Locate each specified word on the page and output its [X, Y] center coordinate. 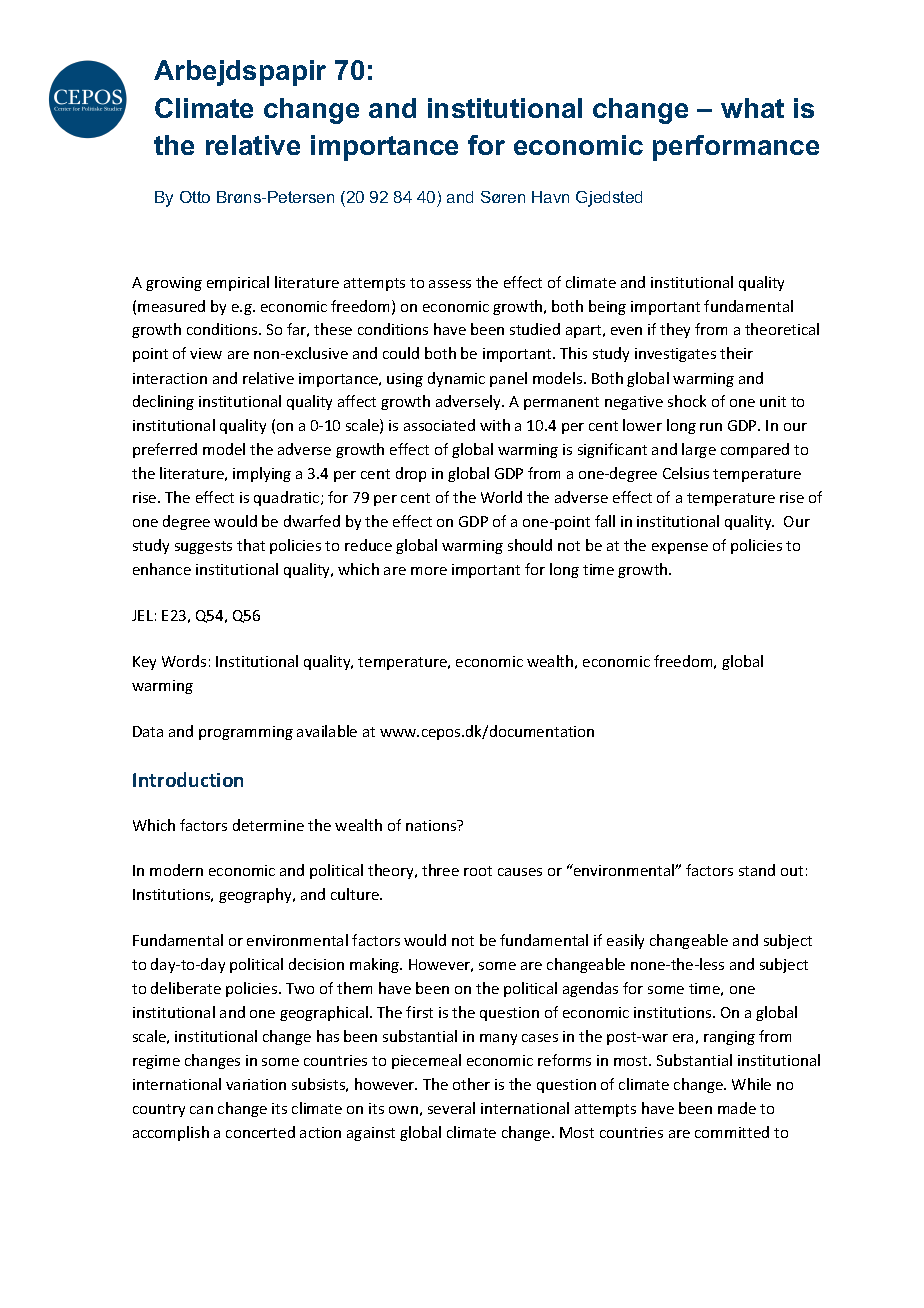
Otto [195, 197]
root [478, 871]
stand [757, 870]
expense [680, 548]
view [206, 353]
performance [736, 148]
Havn [550, 197]
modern [176, 870]
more [429, 571]
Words [184, 661]
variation [256, 1084]
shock [687, 401]
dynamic [456, 379]
